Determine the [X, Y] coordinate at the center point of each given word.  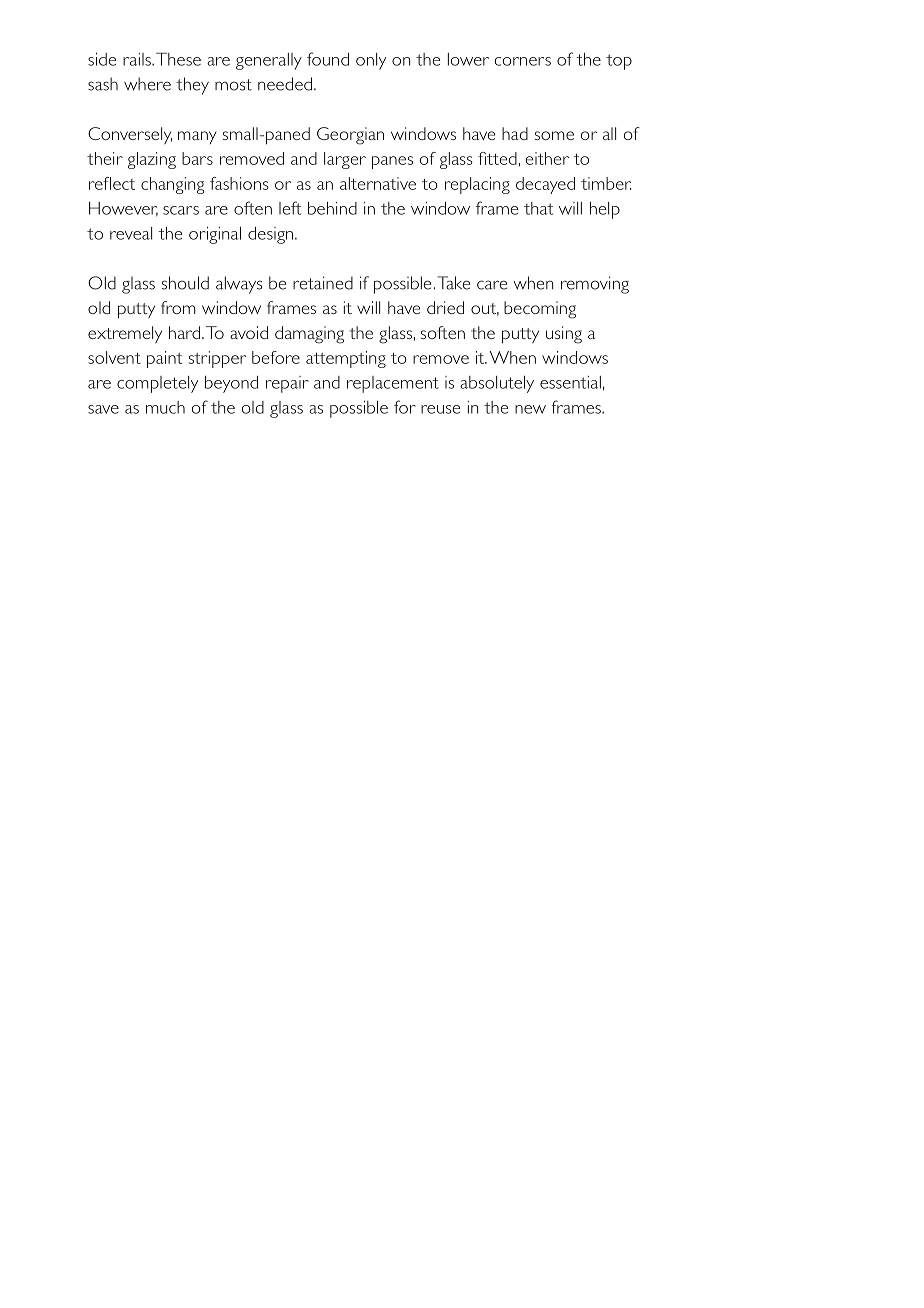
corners [523, 61]
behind [332, 208]
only [371, 61]
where [147, 84]
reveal [131, 233]
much [165, 407]
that [538, 208]
